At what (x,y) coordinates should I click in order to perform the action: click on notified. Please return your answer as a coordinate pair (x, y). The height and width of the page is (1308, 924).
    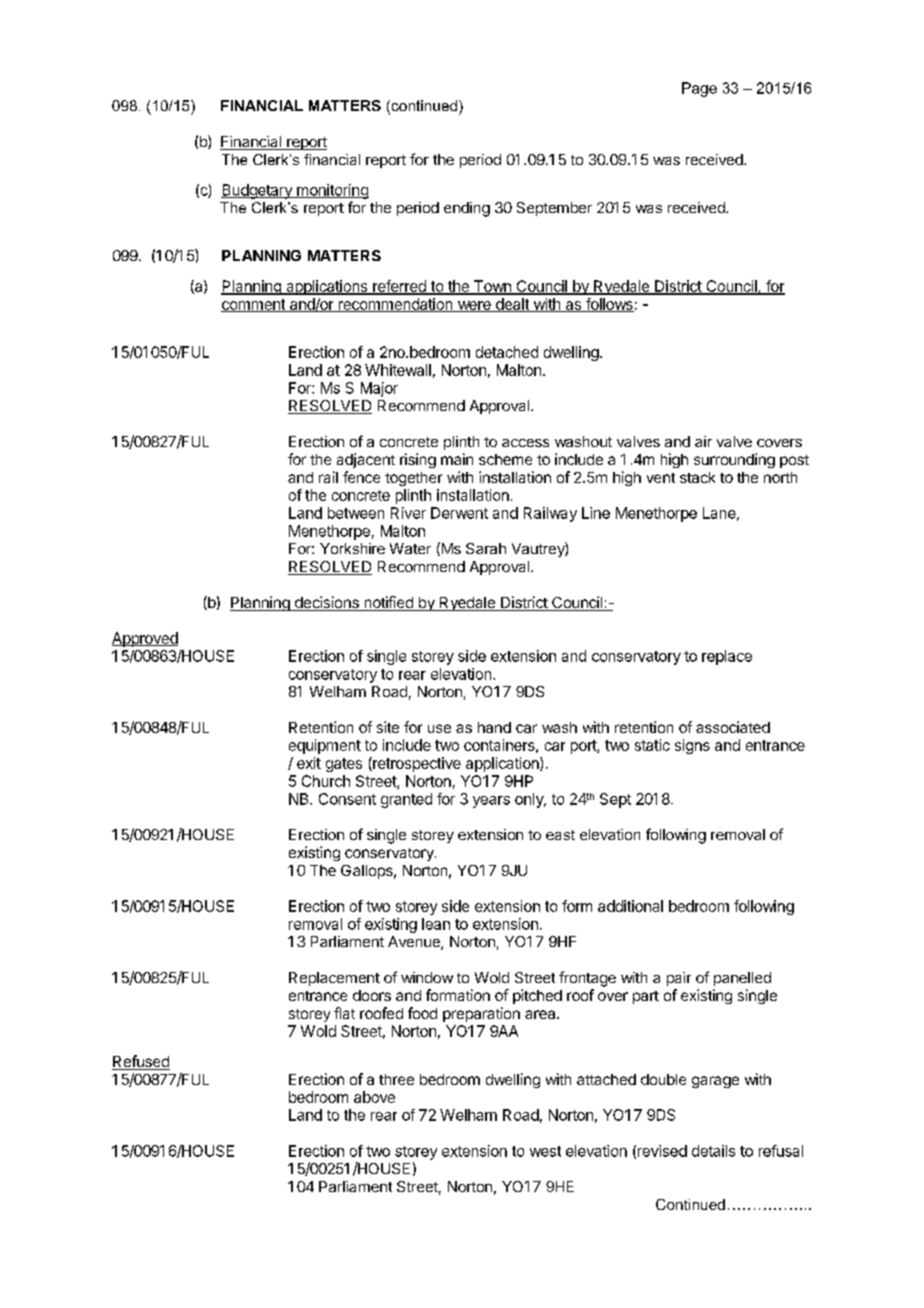
    Looking at the image, I should click on (388, 603).
